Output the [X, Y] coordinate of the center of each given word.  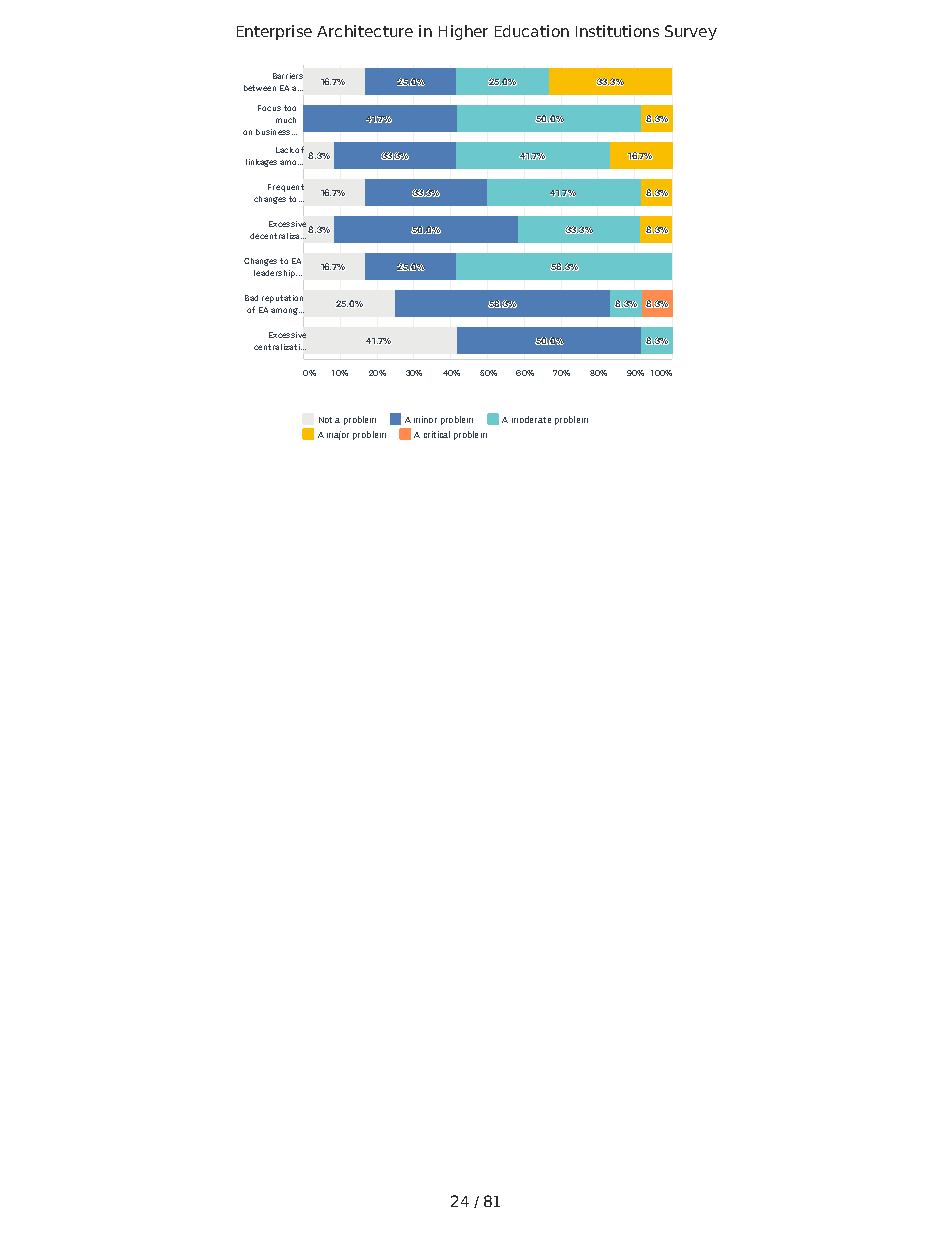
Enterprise [274, 32]
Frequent [286, 188]
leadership [275, 274]
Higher [463, 32]
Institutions [617, 31]
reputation [282, 299]
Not [325, 420]
